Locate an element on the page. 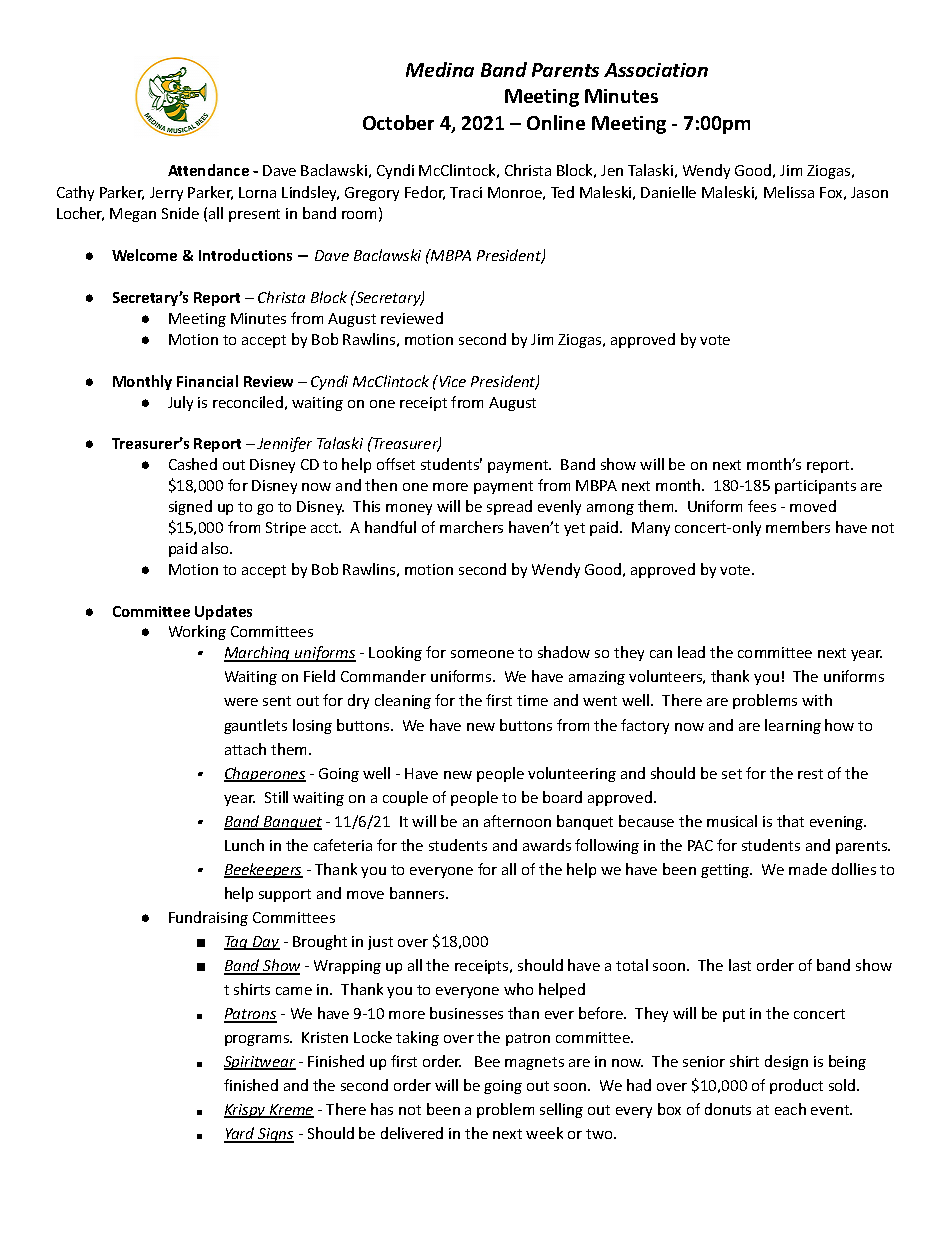 The image size is (952, 1233). attach is located at coordinates (245, 749).
